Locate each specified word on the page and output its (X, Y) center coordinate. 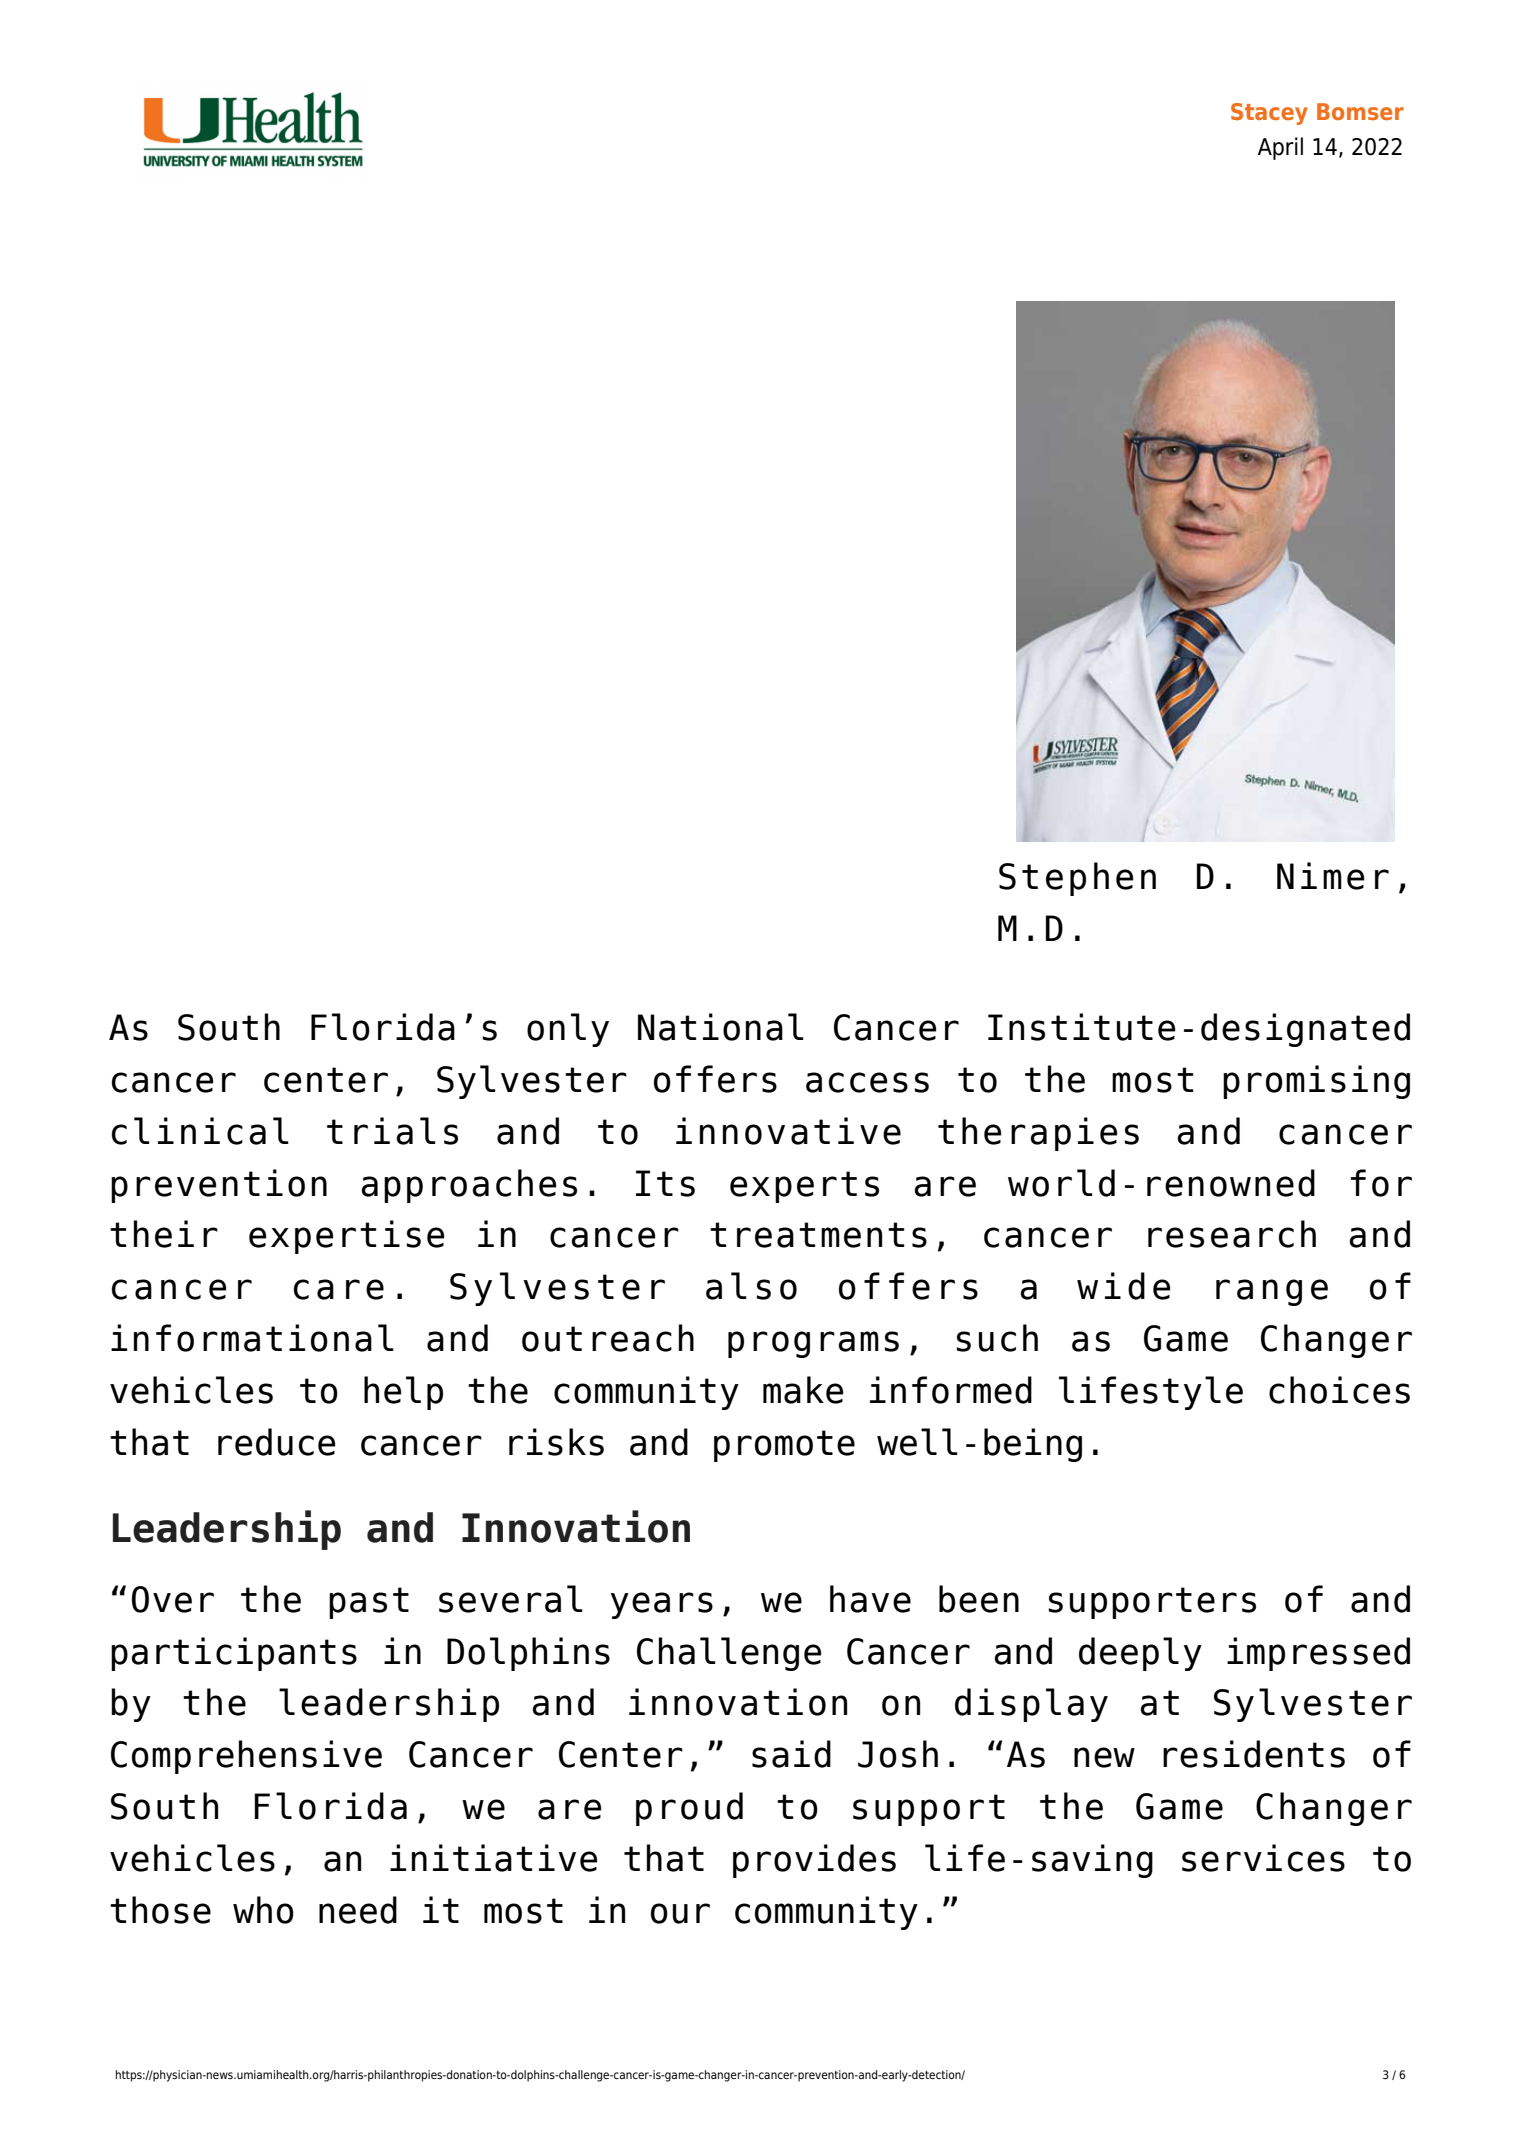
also (751, 1286)
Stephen (1077, 879)
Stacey (1269, 114)
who (263, 1910)
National (721, 1027)
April (1280, 148)
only (568, 1030)
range (1272, 1292)
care (339, 1289)
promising (1316, 1082)
